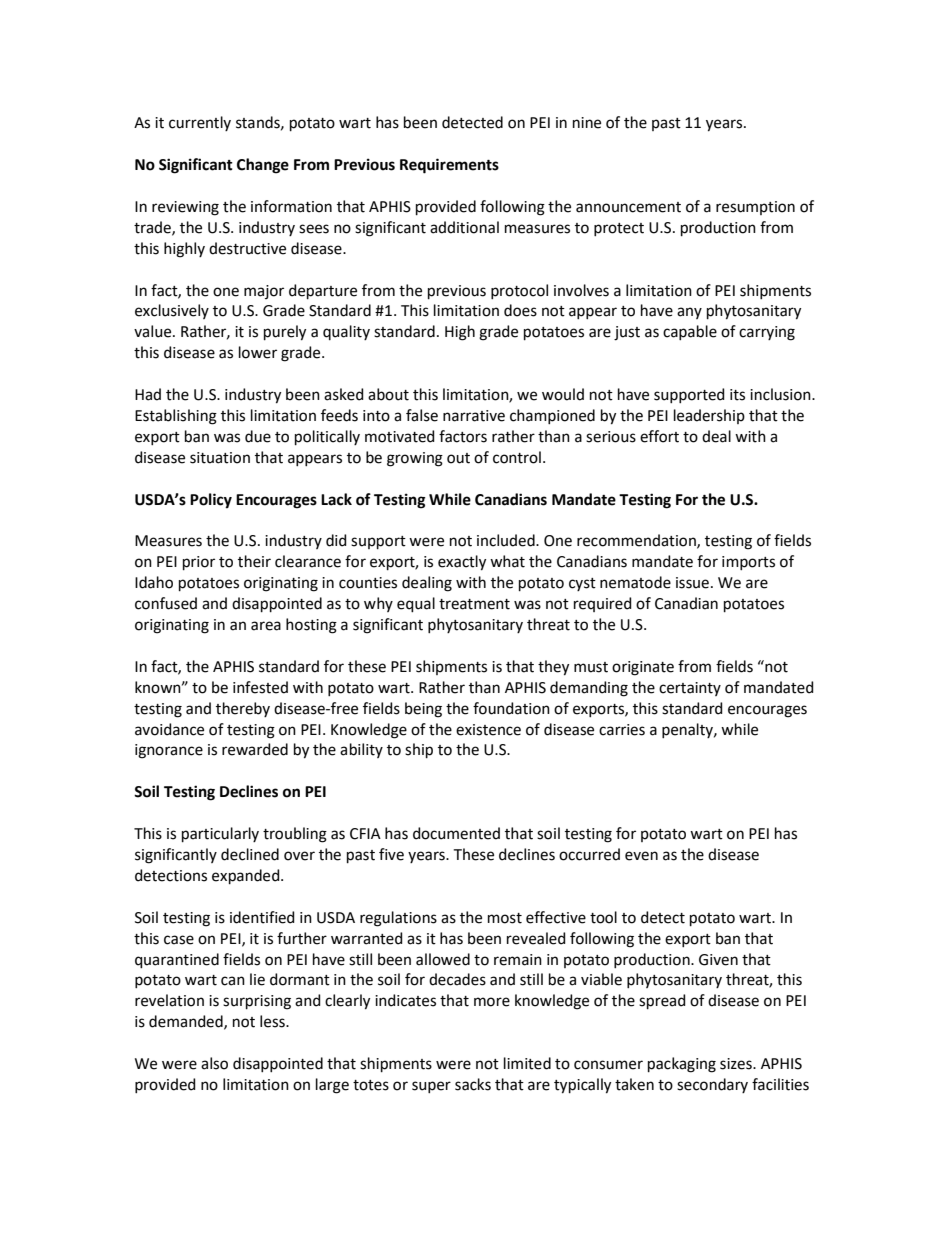 This screenshot has height=1233, width=952. What do you see at coordinates (266, 626) in the screenshot?
I see `area` at bounding box center [266, 626].
